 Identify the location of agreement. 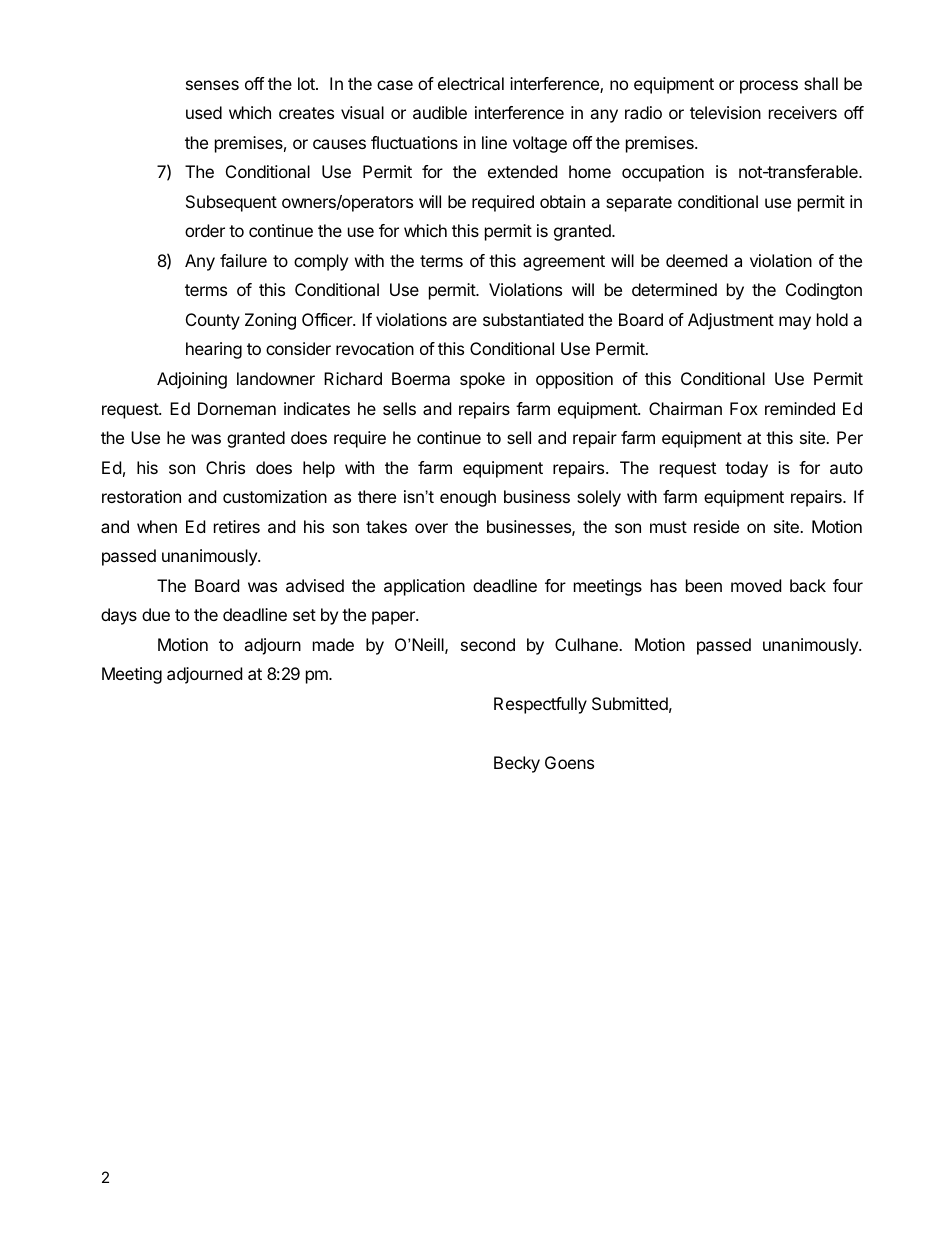
(564, 263).
